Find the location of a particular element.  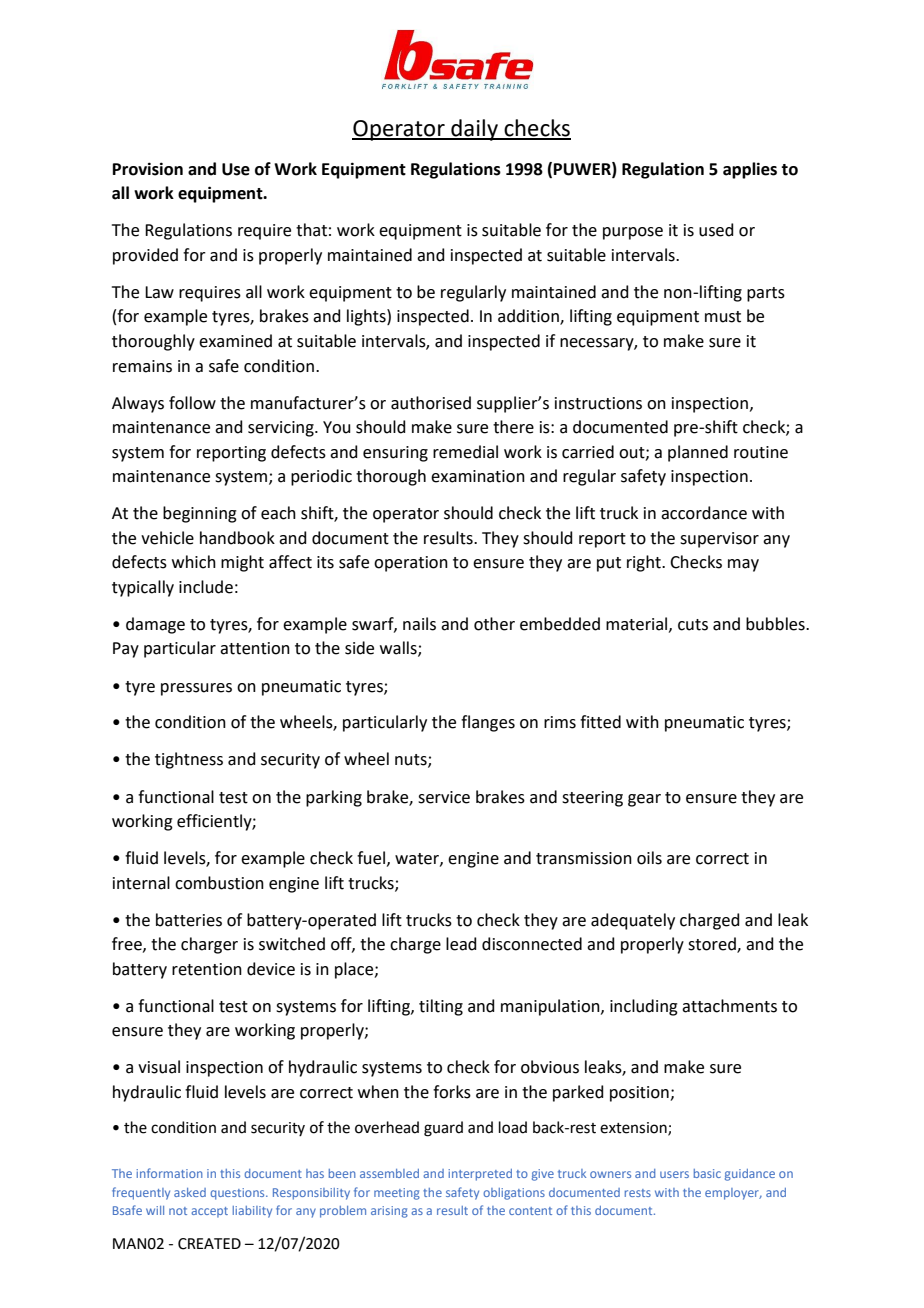

cuts is located at coordinates (693, 625).
